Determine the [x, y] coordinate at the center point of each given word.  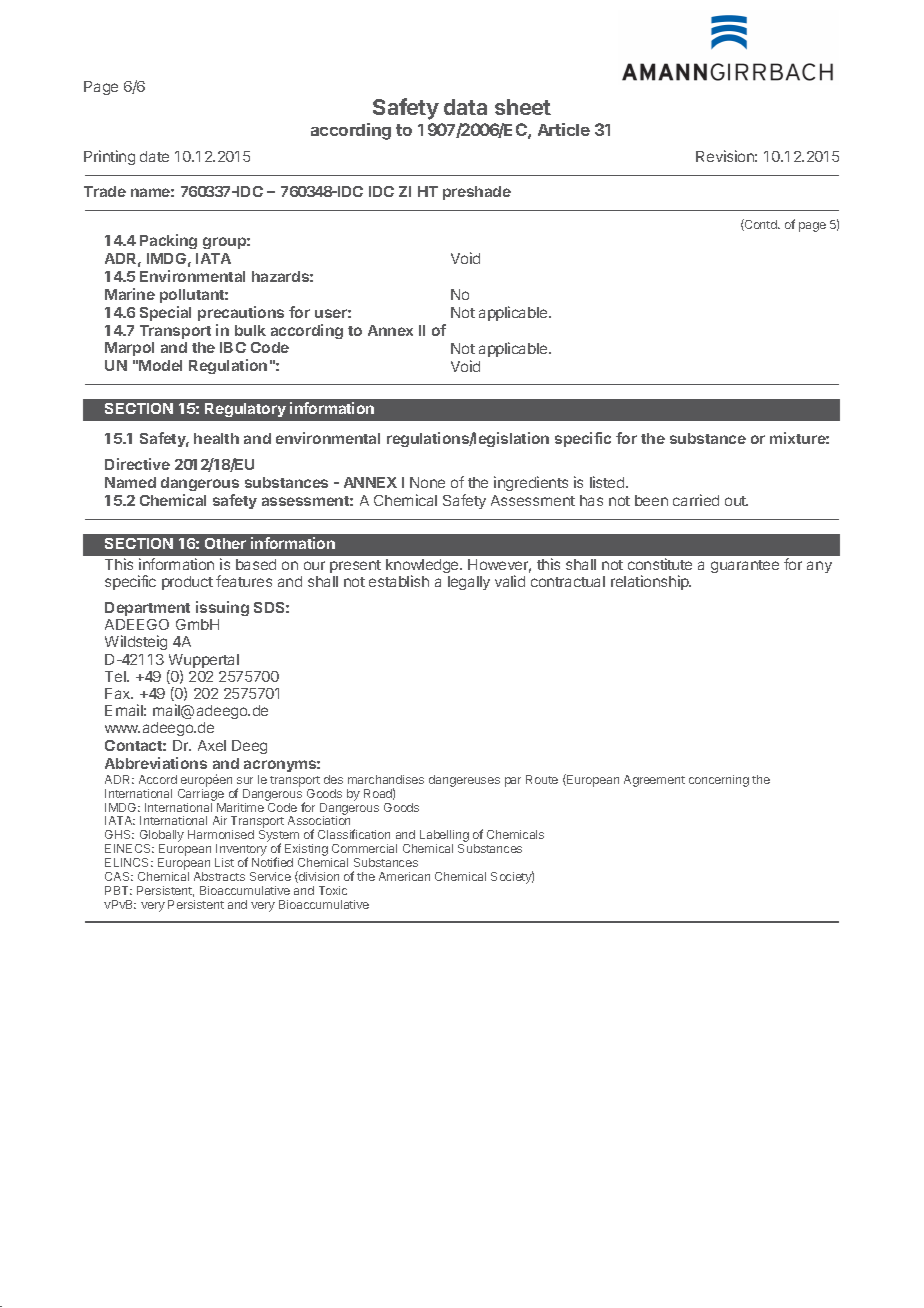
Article [564, 129]
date [154, 156]
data [465, 107]
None [427, 482]
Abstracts [219, 876]
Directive [137, 464]
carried [696, 500]
